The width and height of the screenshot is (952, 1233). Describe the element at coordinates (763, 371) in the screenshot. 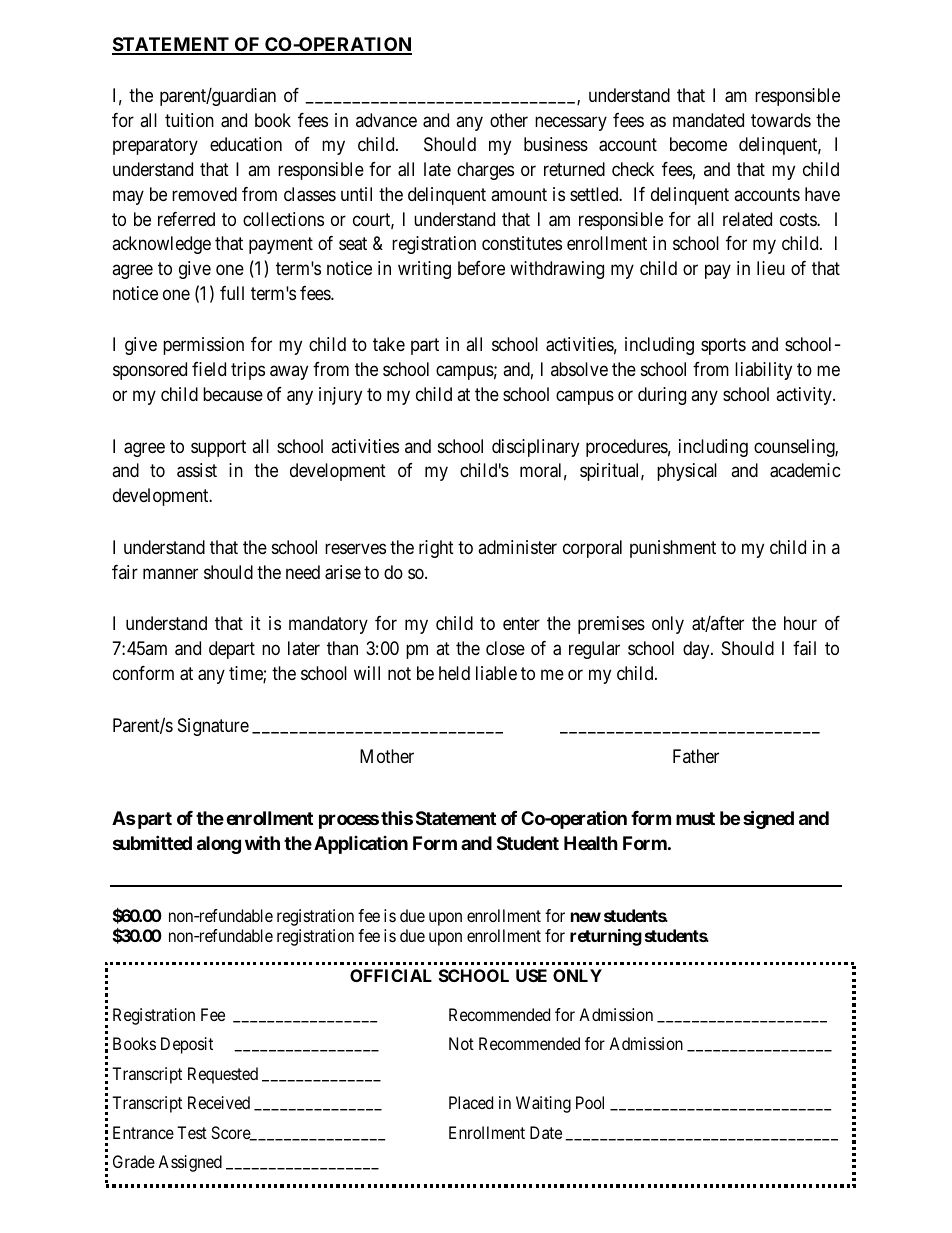

I see `liability` at that location.
